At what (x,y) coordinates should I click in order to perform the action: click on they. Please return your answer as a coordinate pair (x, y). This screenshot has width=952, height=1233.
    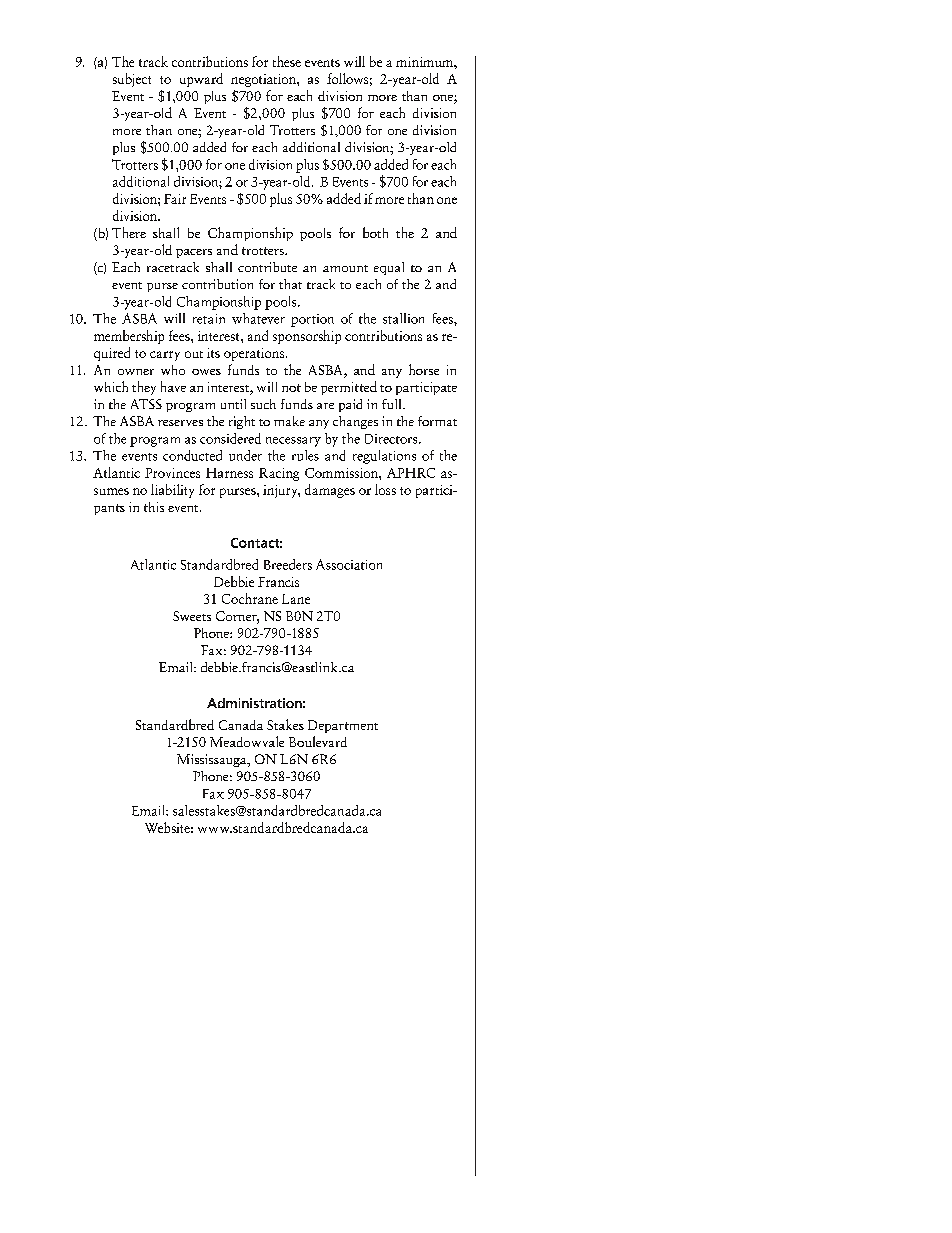
    Looking at the image, I should click on (144, 388).
